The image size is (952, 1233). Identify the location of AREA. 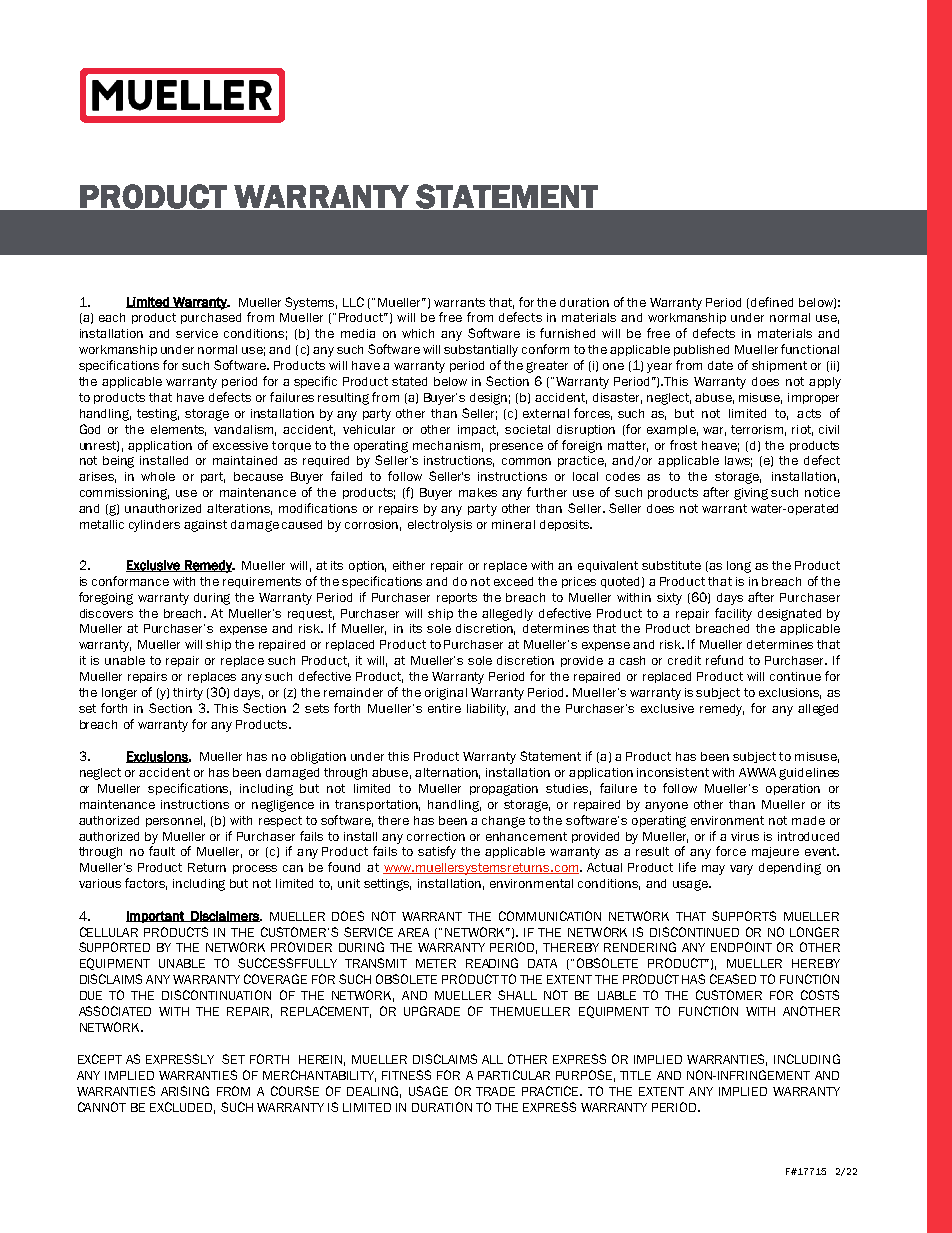
(413, 932).
